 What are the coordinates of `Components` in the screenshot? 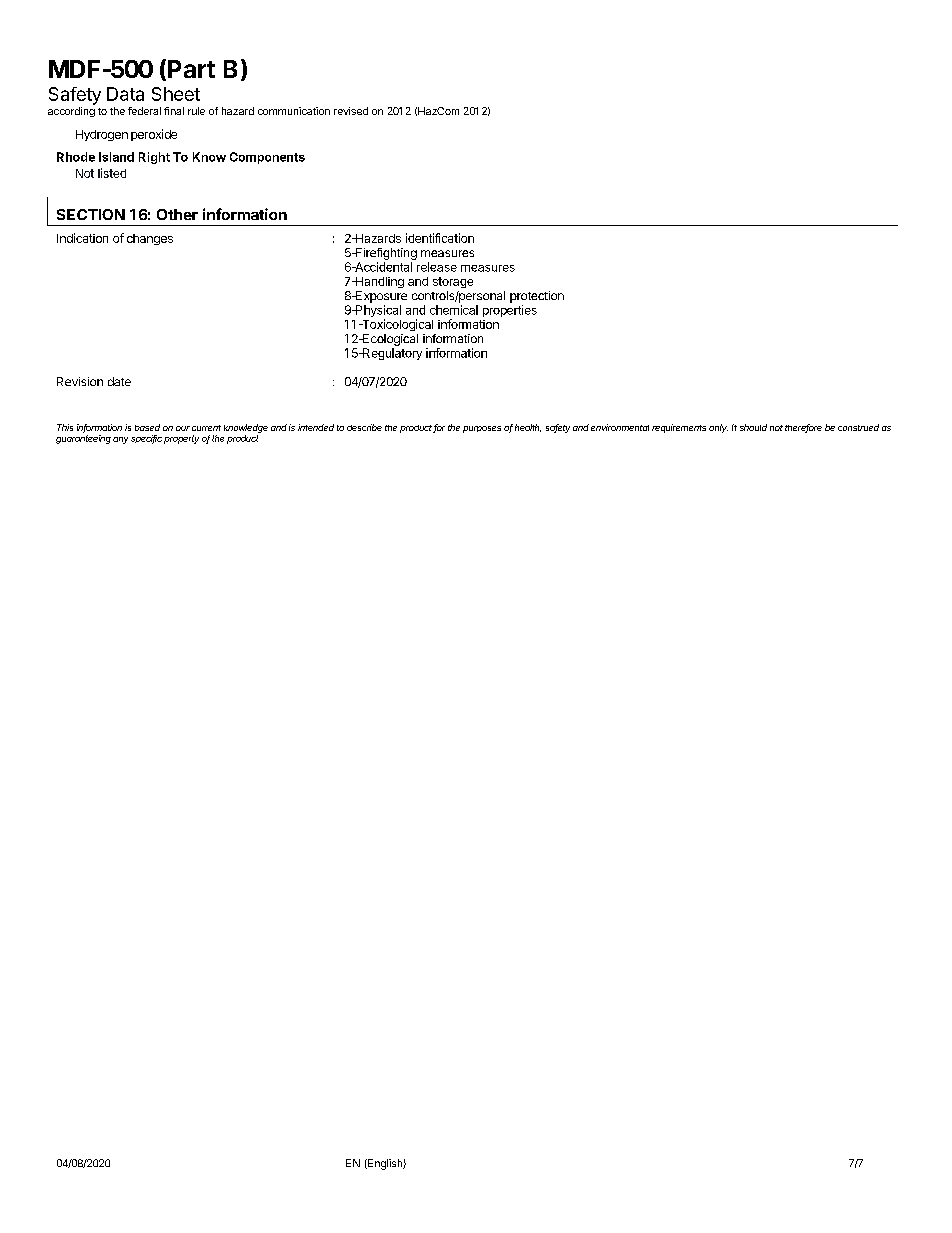 It's located at (267, 158).
